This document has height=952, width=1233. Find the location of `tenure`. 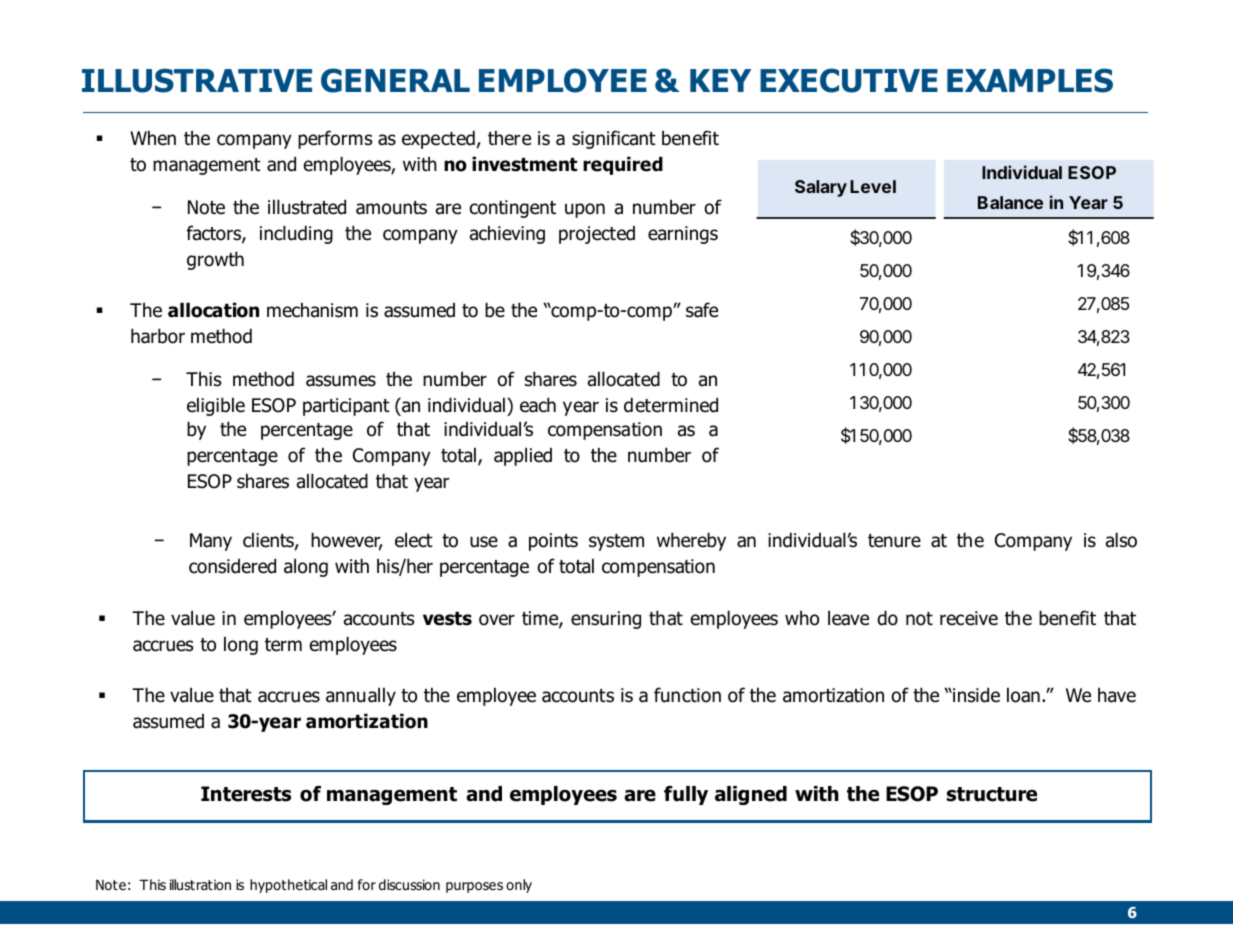

tenure is located at coordinates (894, 541).
